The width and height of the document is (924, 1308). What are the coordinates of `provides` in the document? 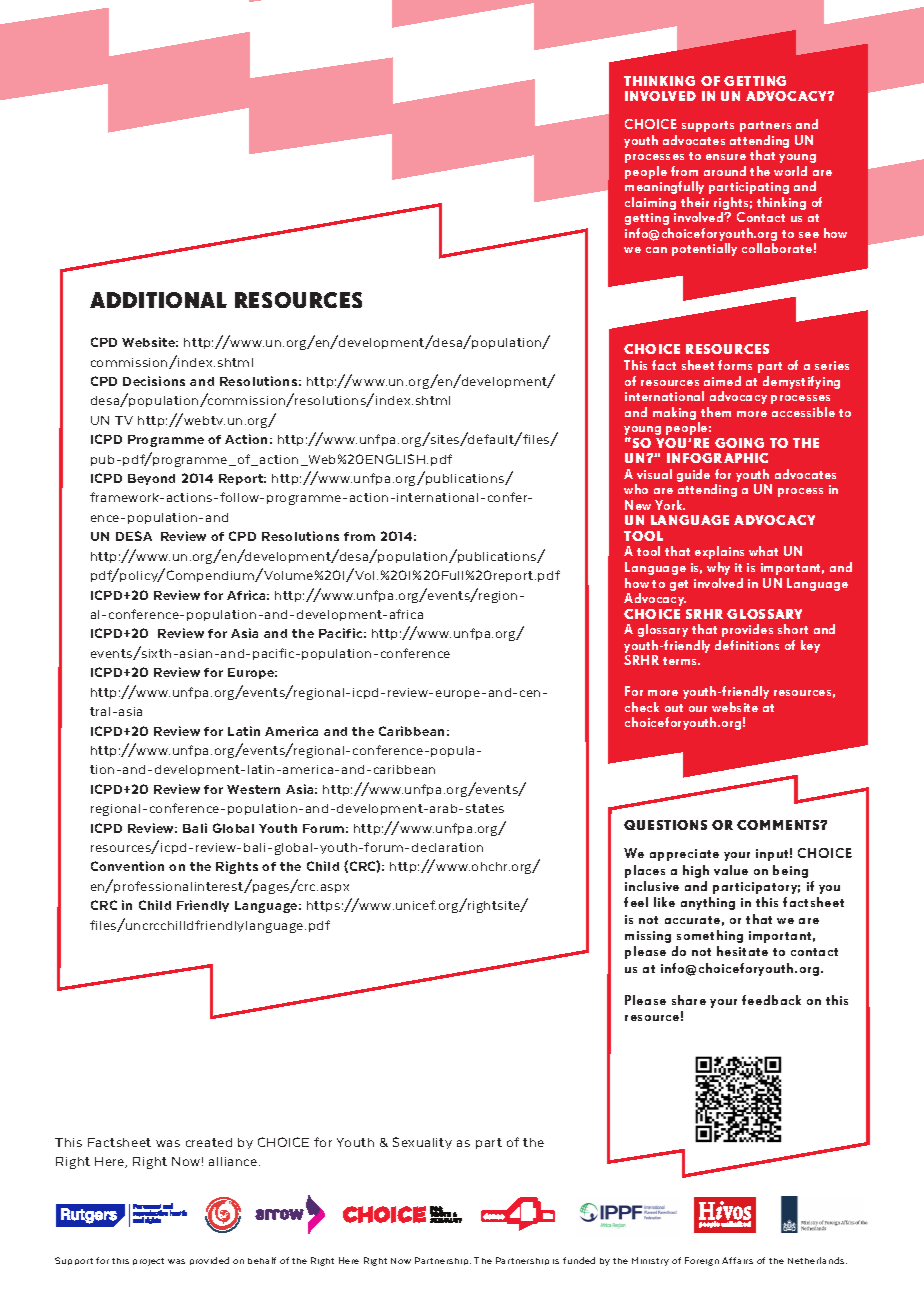 It's located at (747, 630).
